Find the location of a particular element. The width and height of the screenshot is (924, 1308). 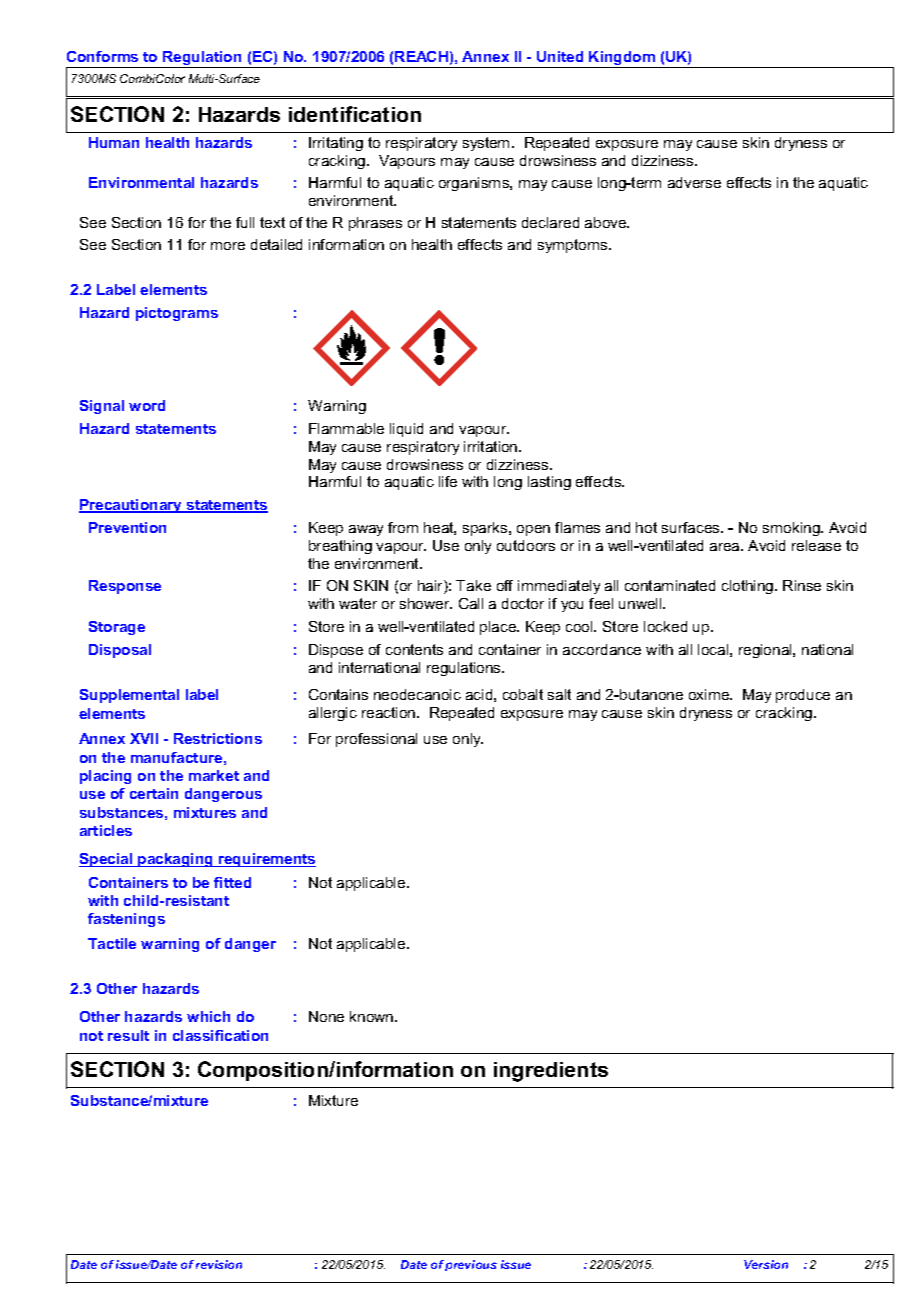

revision is located at coordinates (219, 1264).
